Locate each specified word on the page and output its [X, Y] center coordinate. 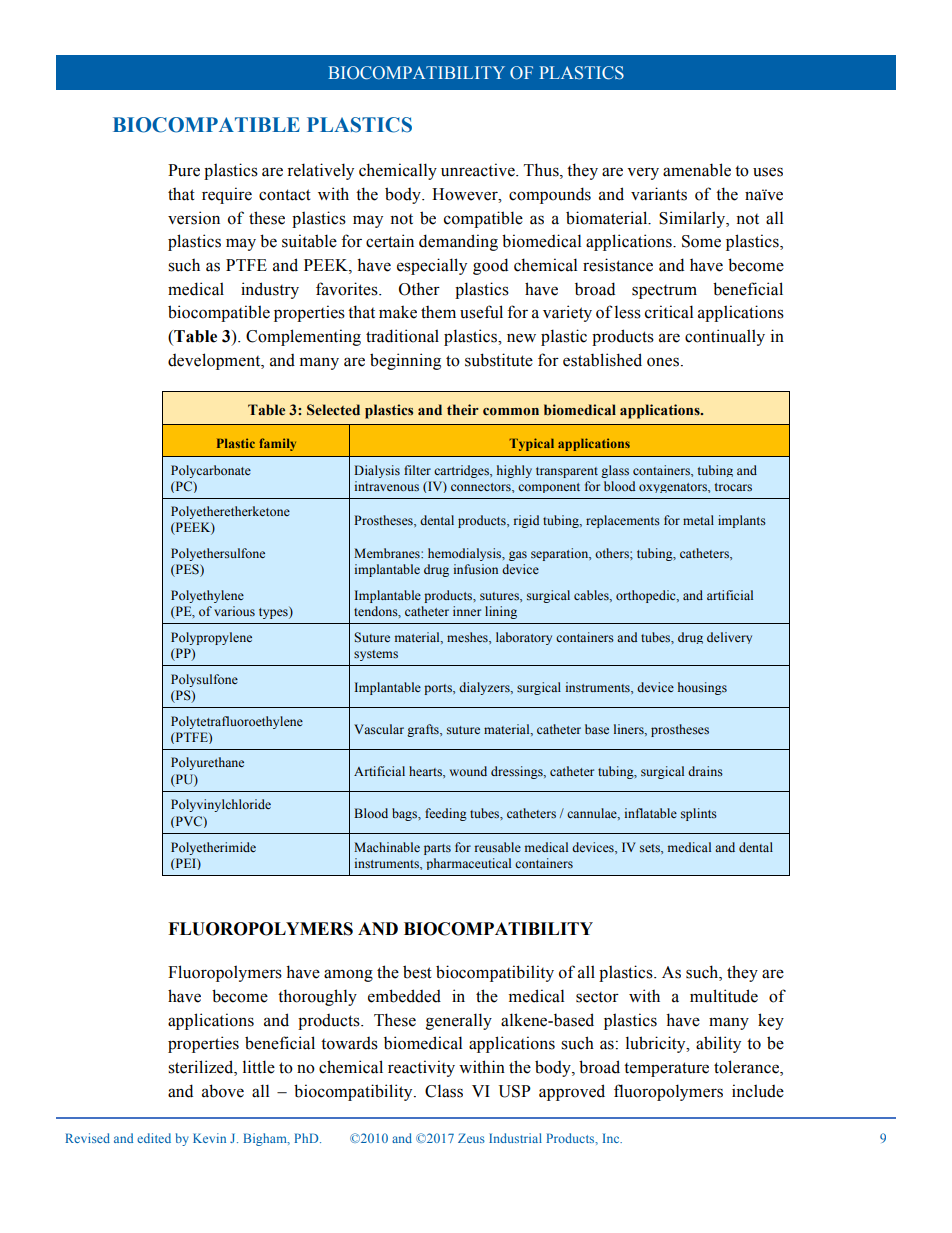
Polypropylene [211, 638]
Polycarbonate [211, 471]
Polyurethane [207, 763]
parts [437, 849]
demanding [458, 242]
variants [659, 194]
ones [663, 362]
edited [154, 1138]
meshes [468, 638]
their [463, 409]
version [194, 218]
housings [702, 688]
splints [699, 814]
